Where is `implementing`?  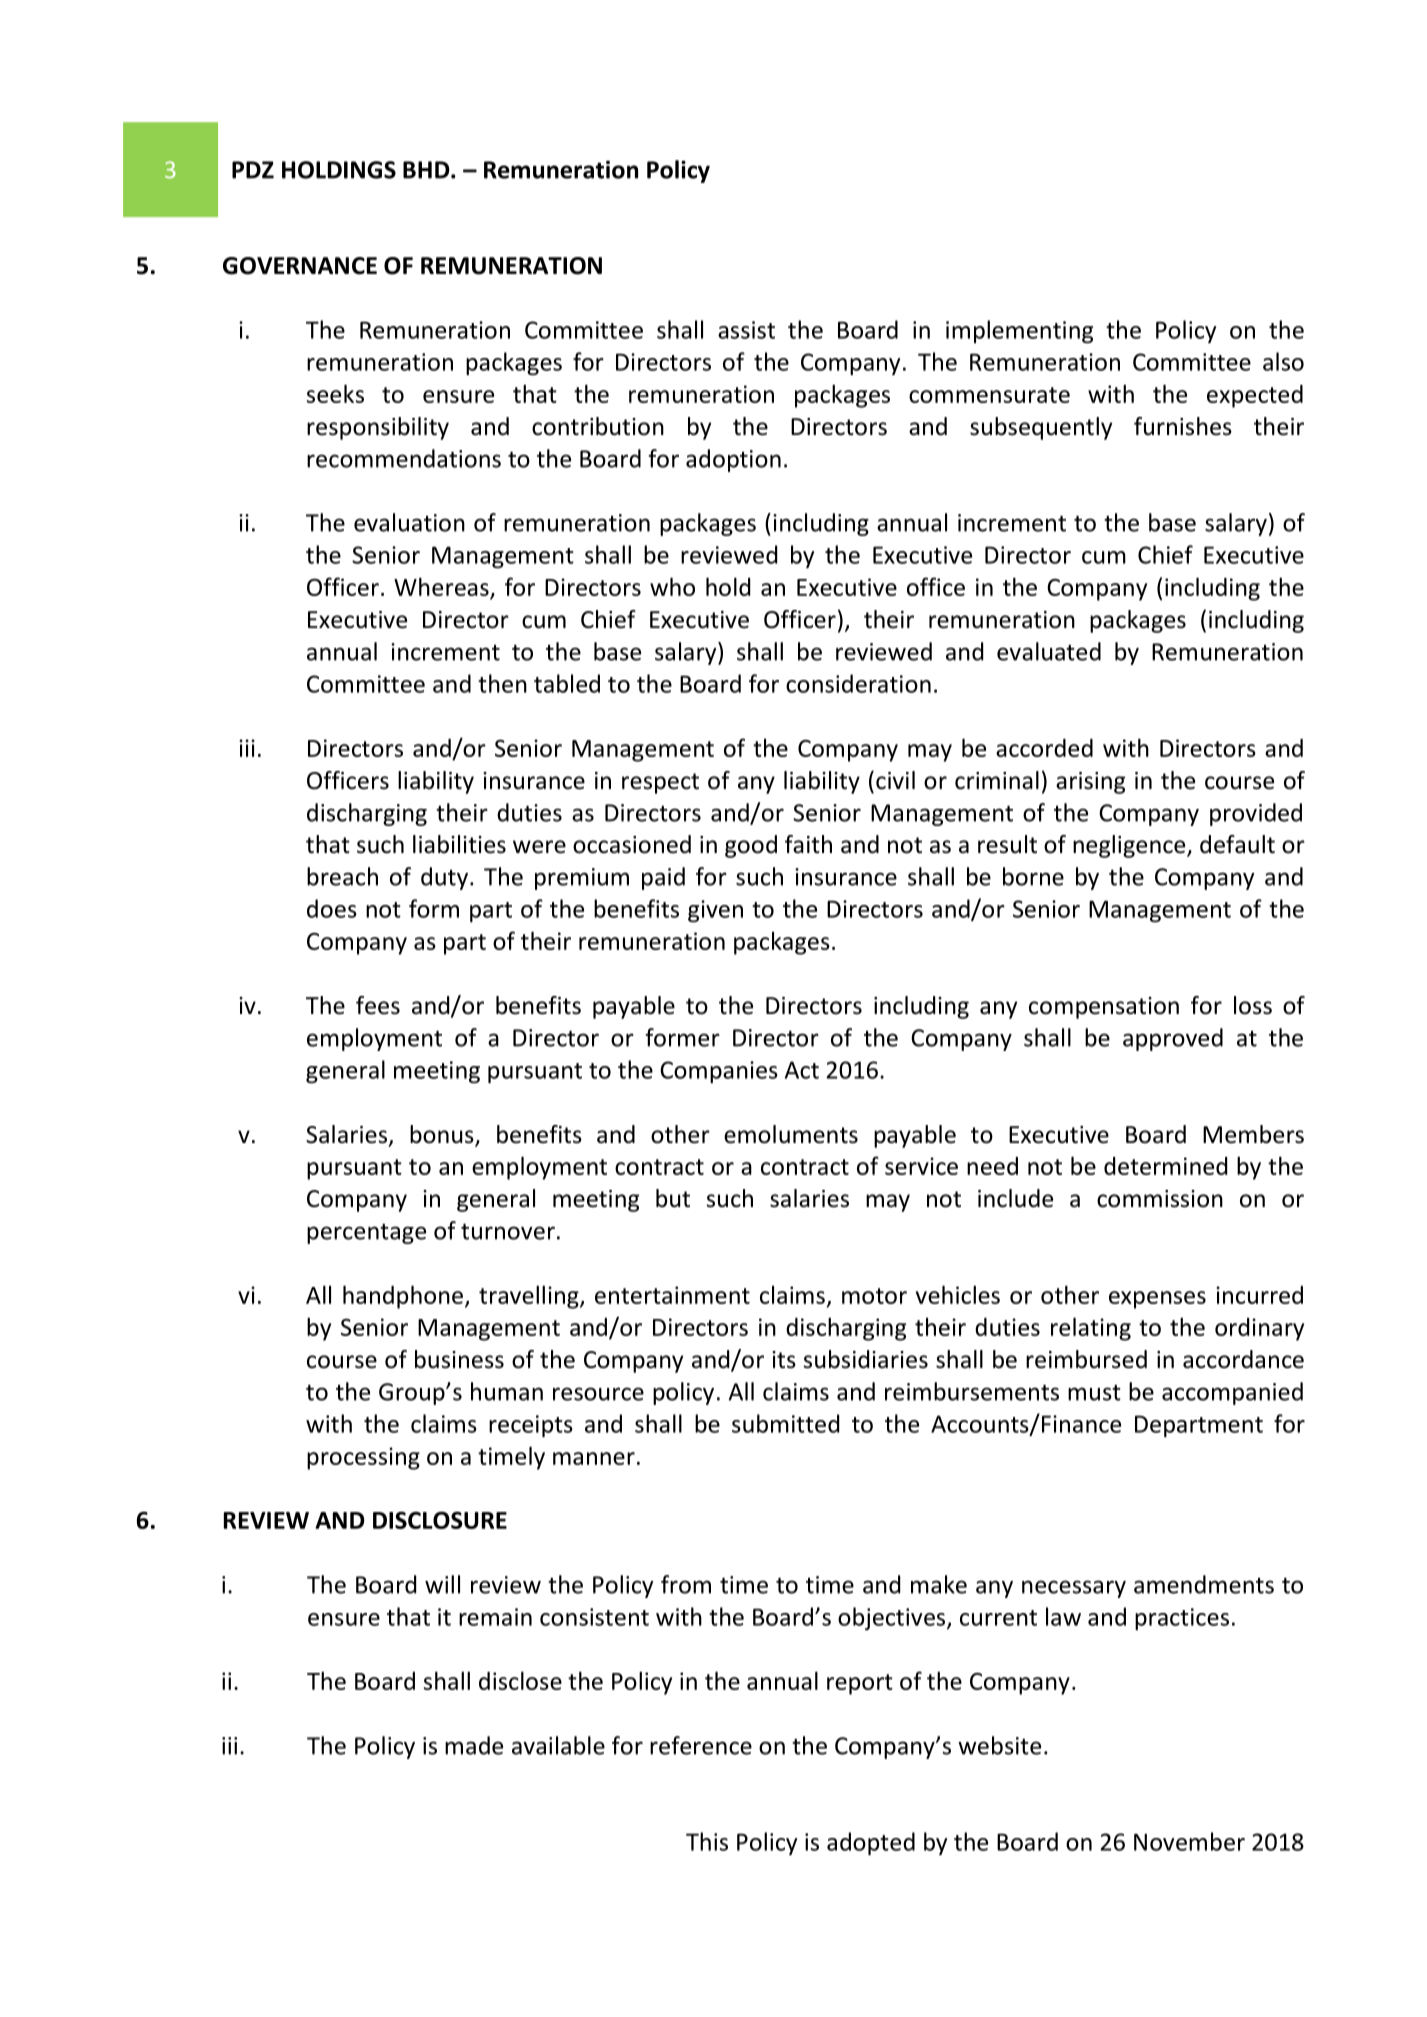 implementing is located at coordinates (1019, 332).
